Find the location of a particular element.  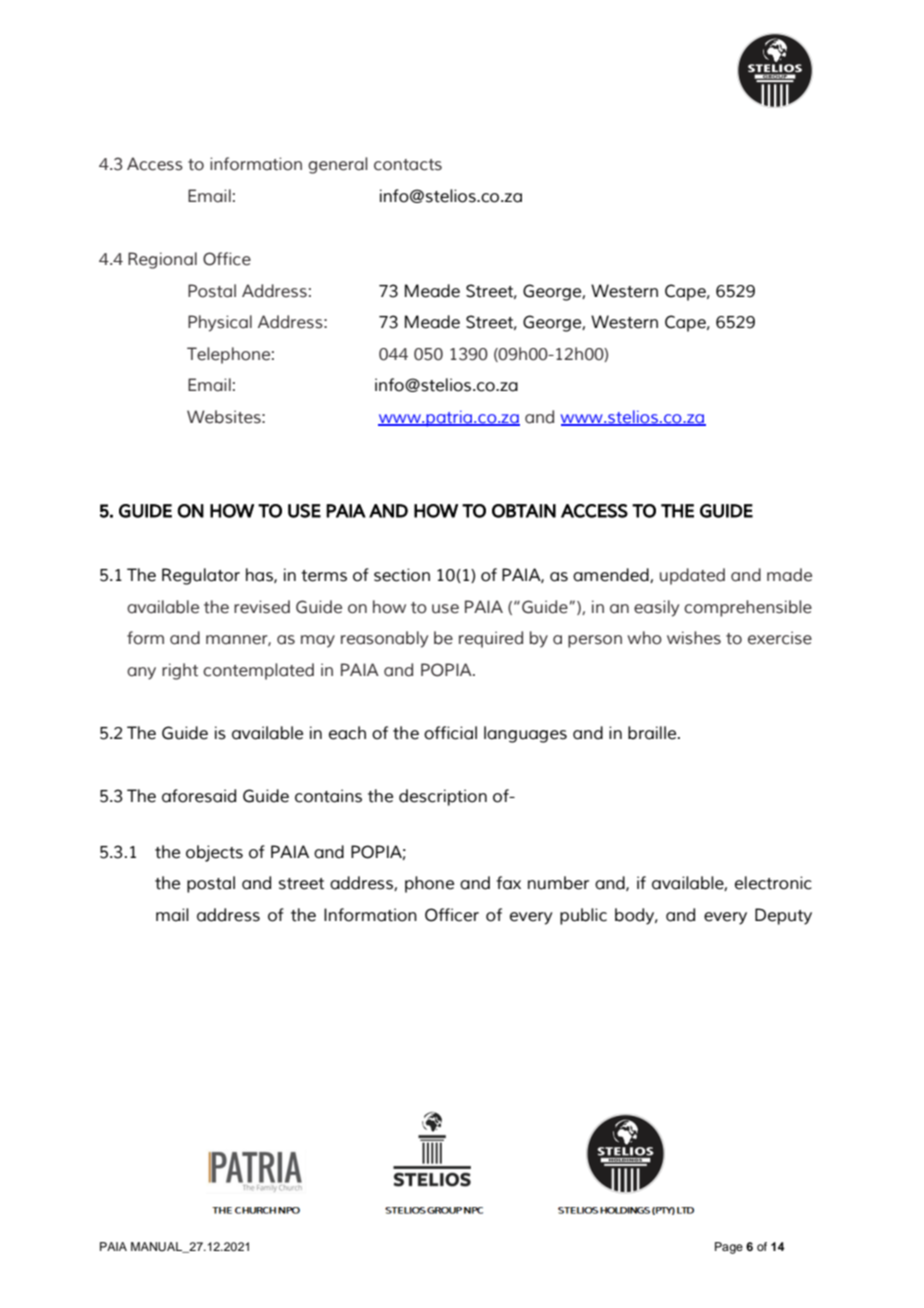

OBTAIN is located at coordinates (524, 511).
